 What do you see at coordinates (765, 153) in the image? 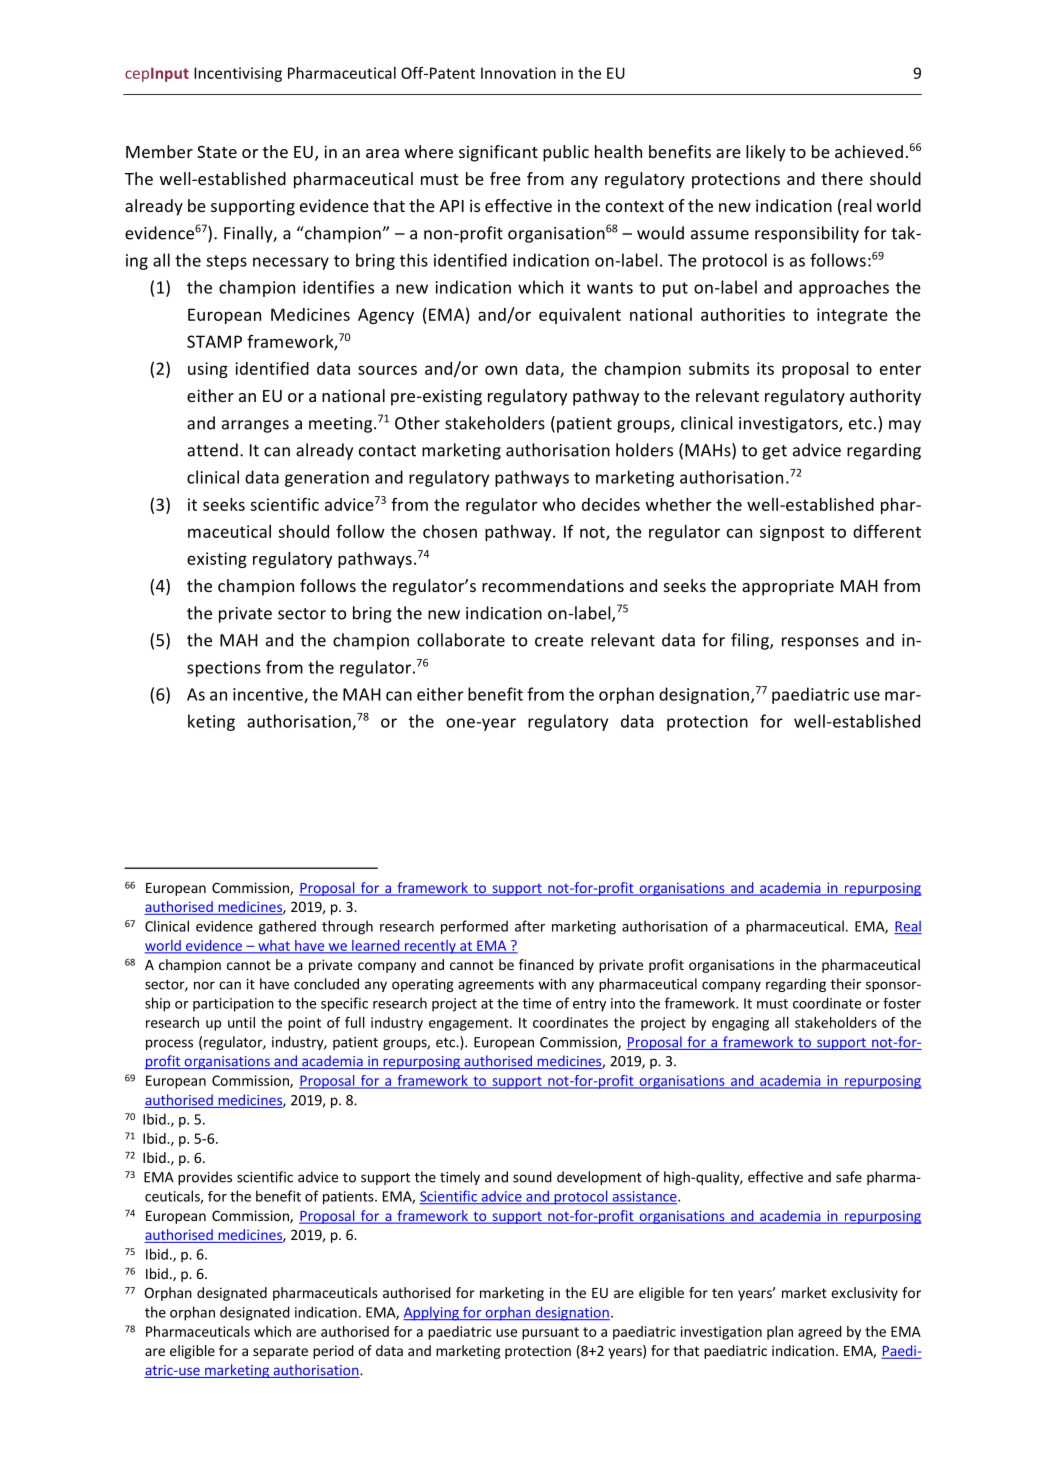
I see `likely` at bounding box center [765, 153].
